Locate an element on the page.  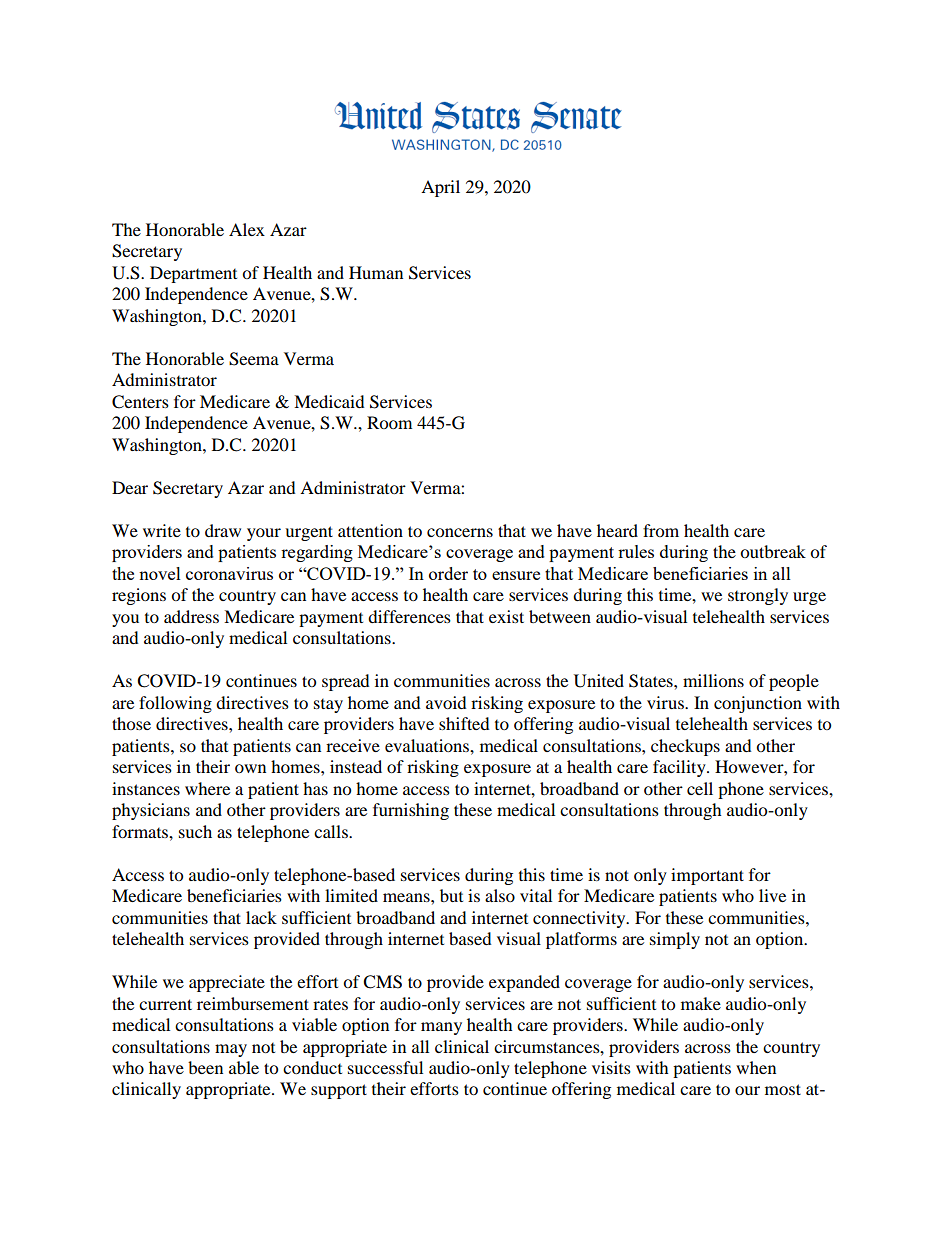
many is located at coordinates (441, 1028).
